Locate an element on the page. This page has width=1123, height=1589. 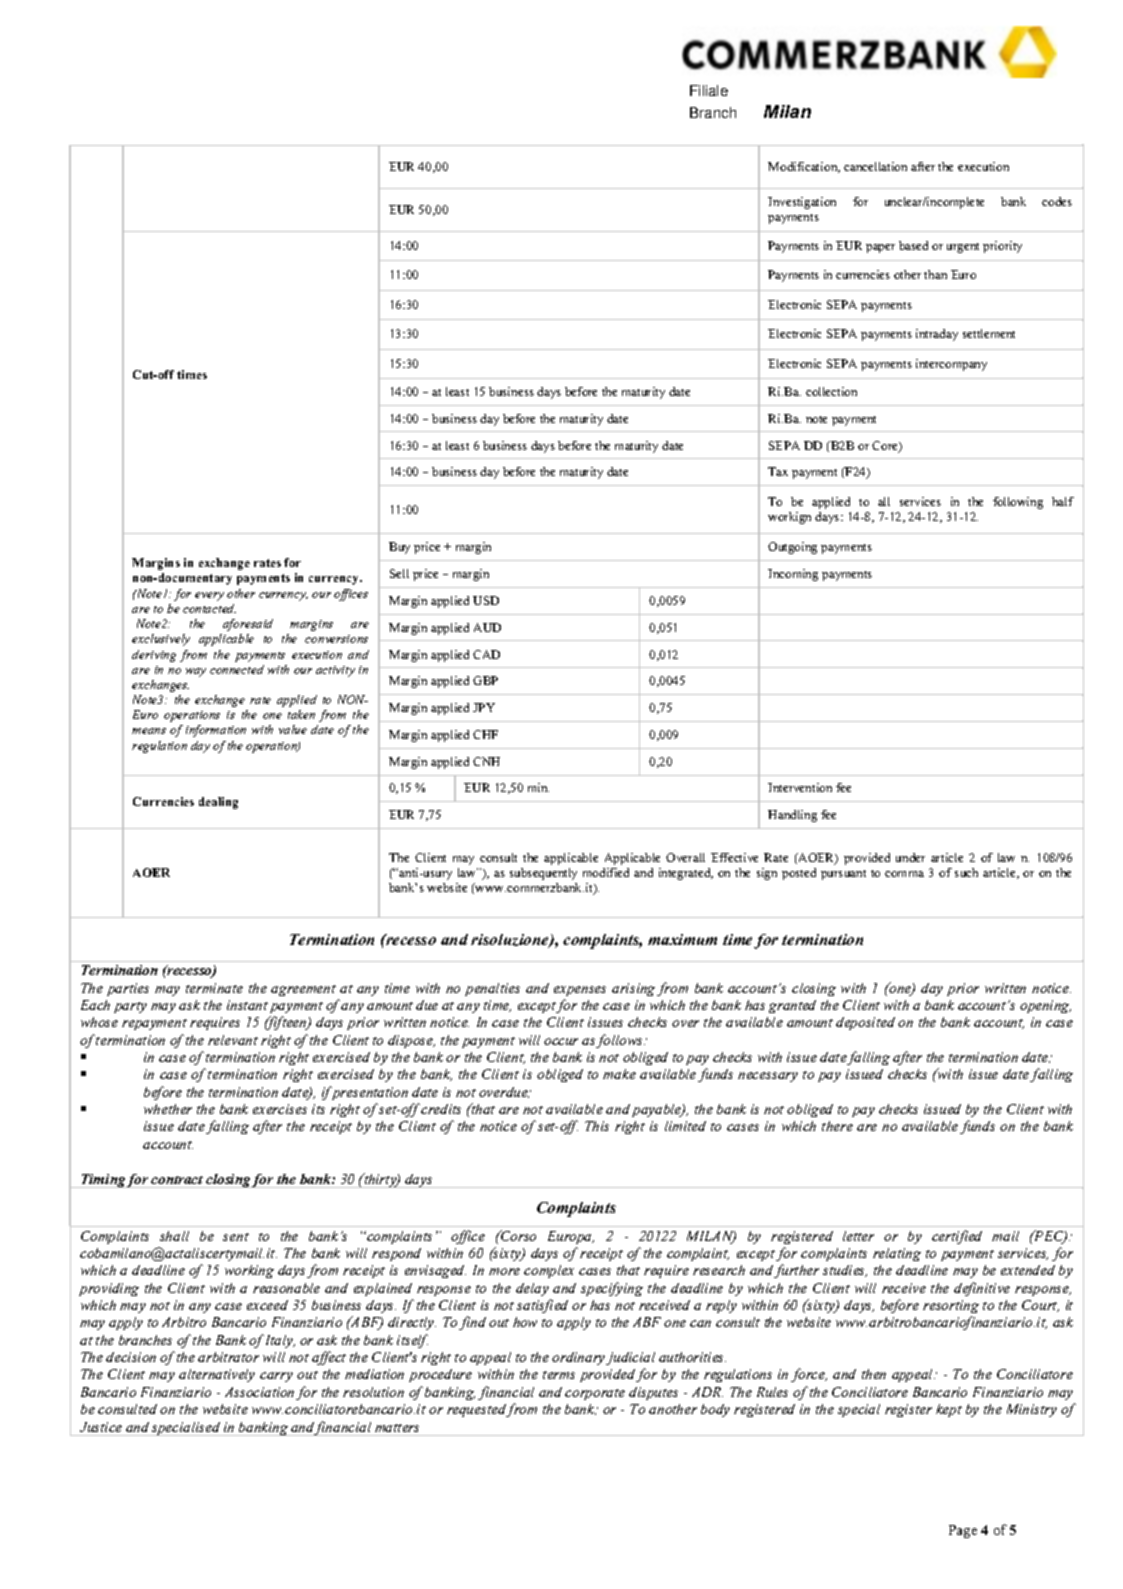
deposited is located at coordinates (865, 1023).
